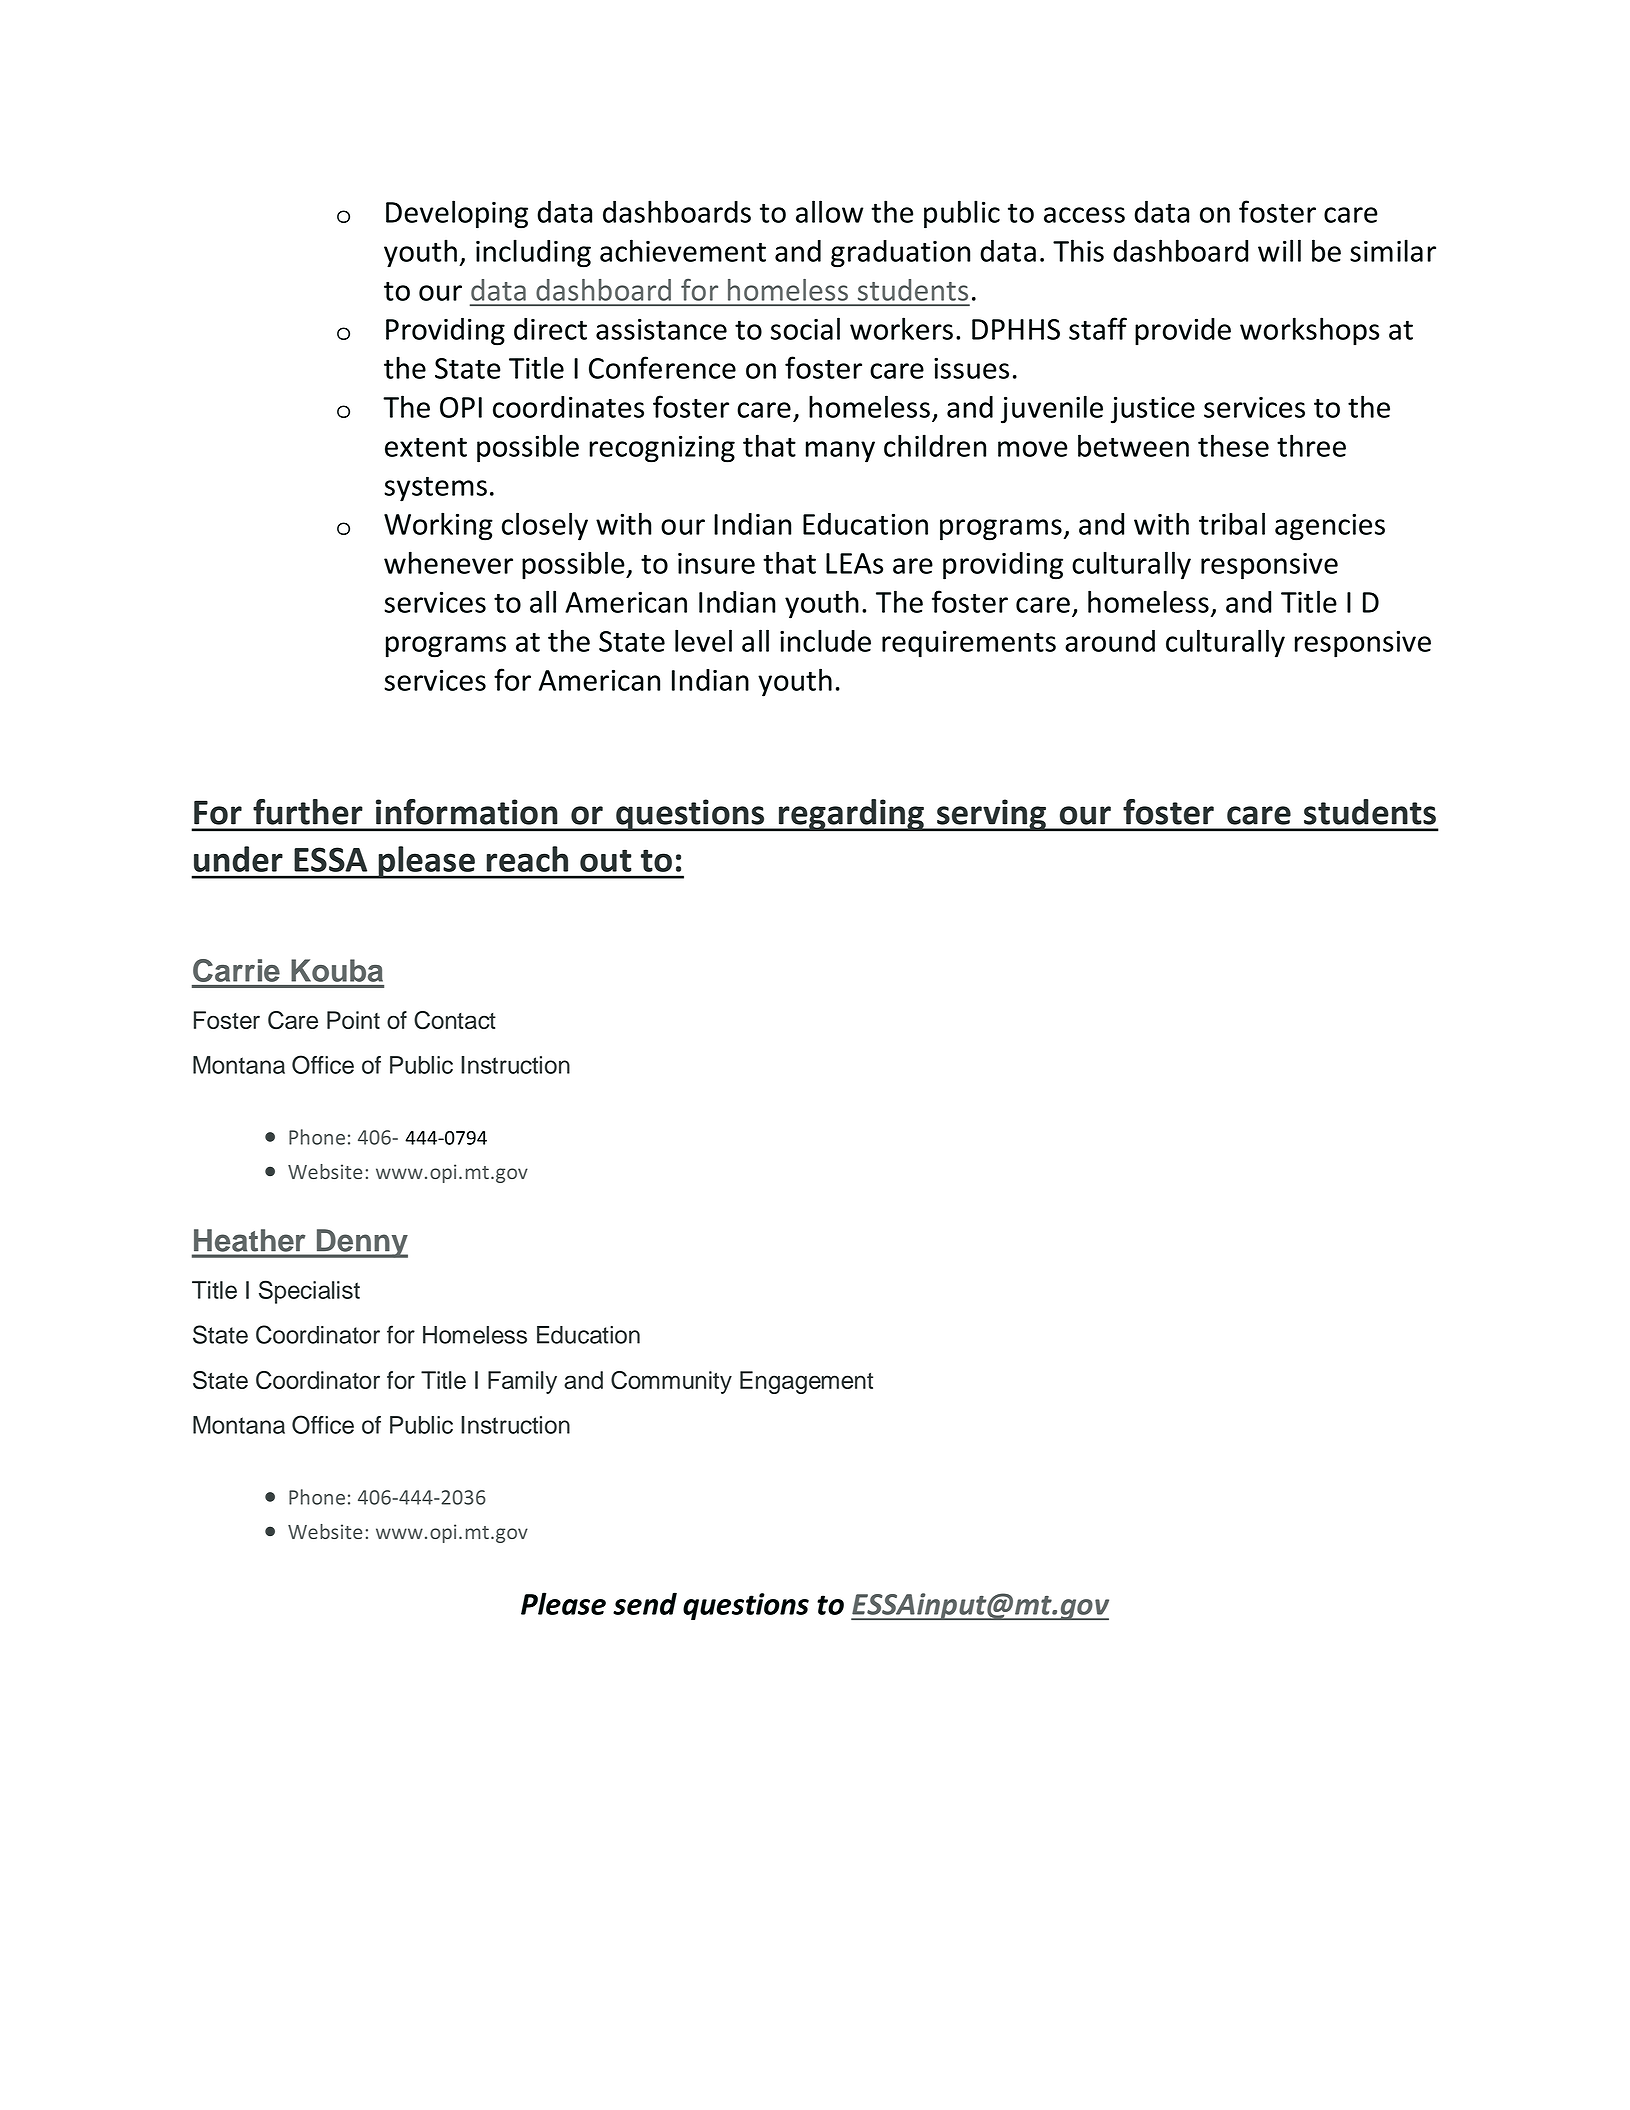  What do you see at coordinates (1279, 250) in the screenshot?
I see `will` at bounding box center [1279, 250].
